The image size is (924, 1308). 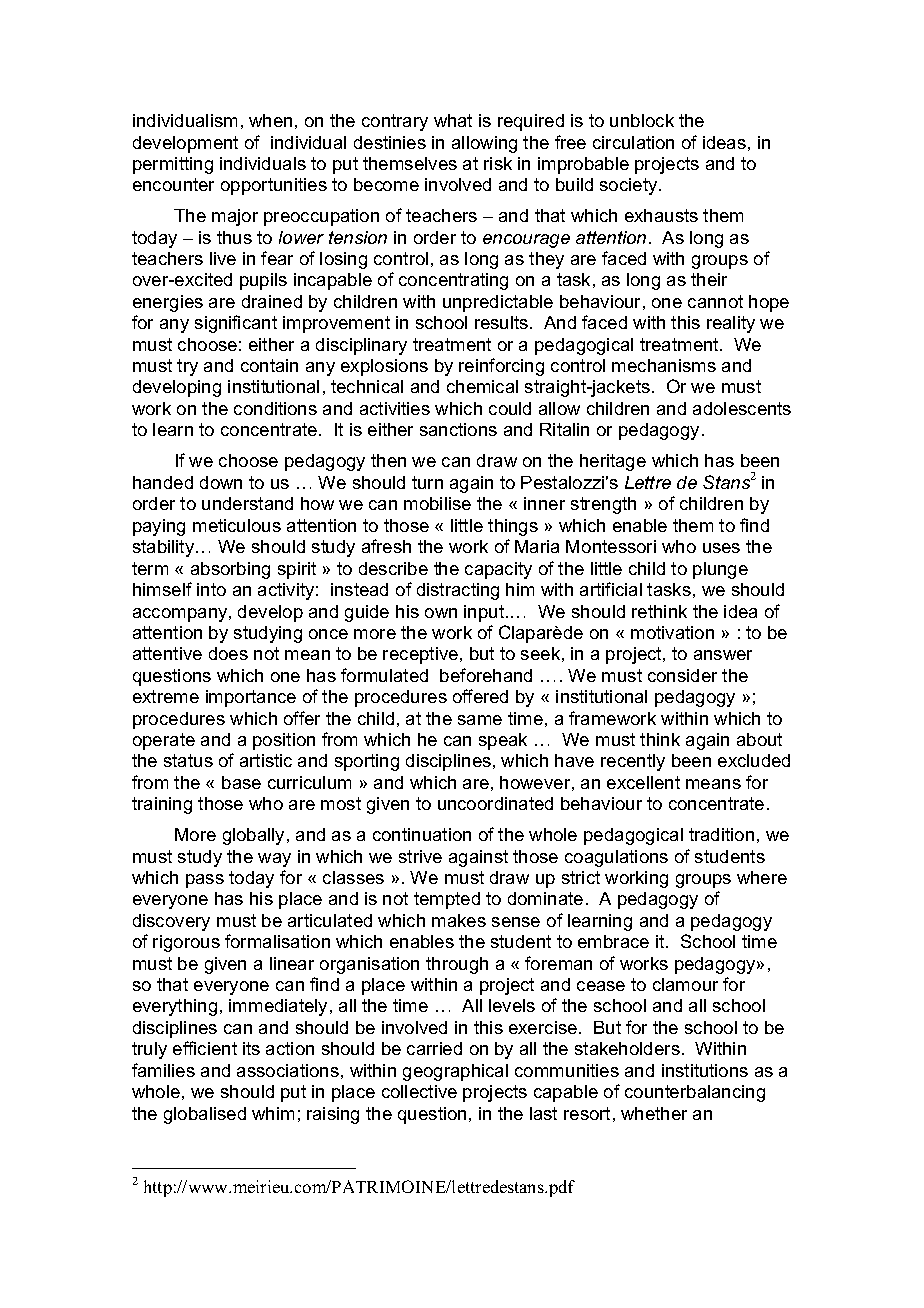 What do you see at coordinates (485, 613) in the screenshot?
I see `input` at bounding box center [485, 613].
